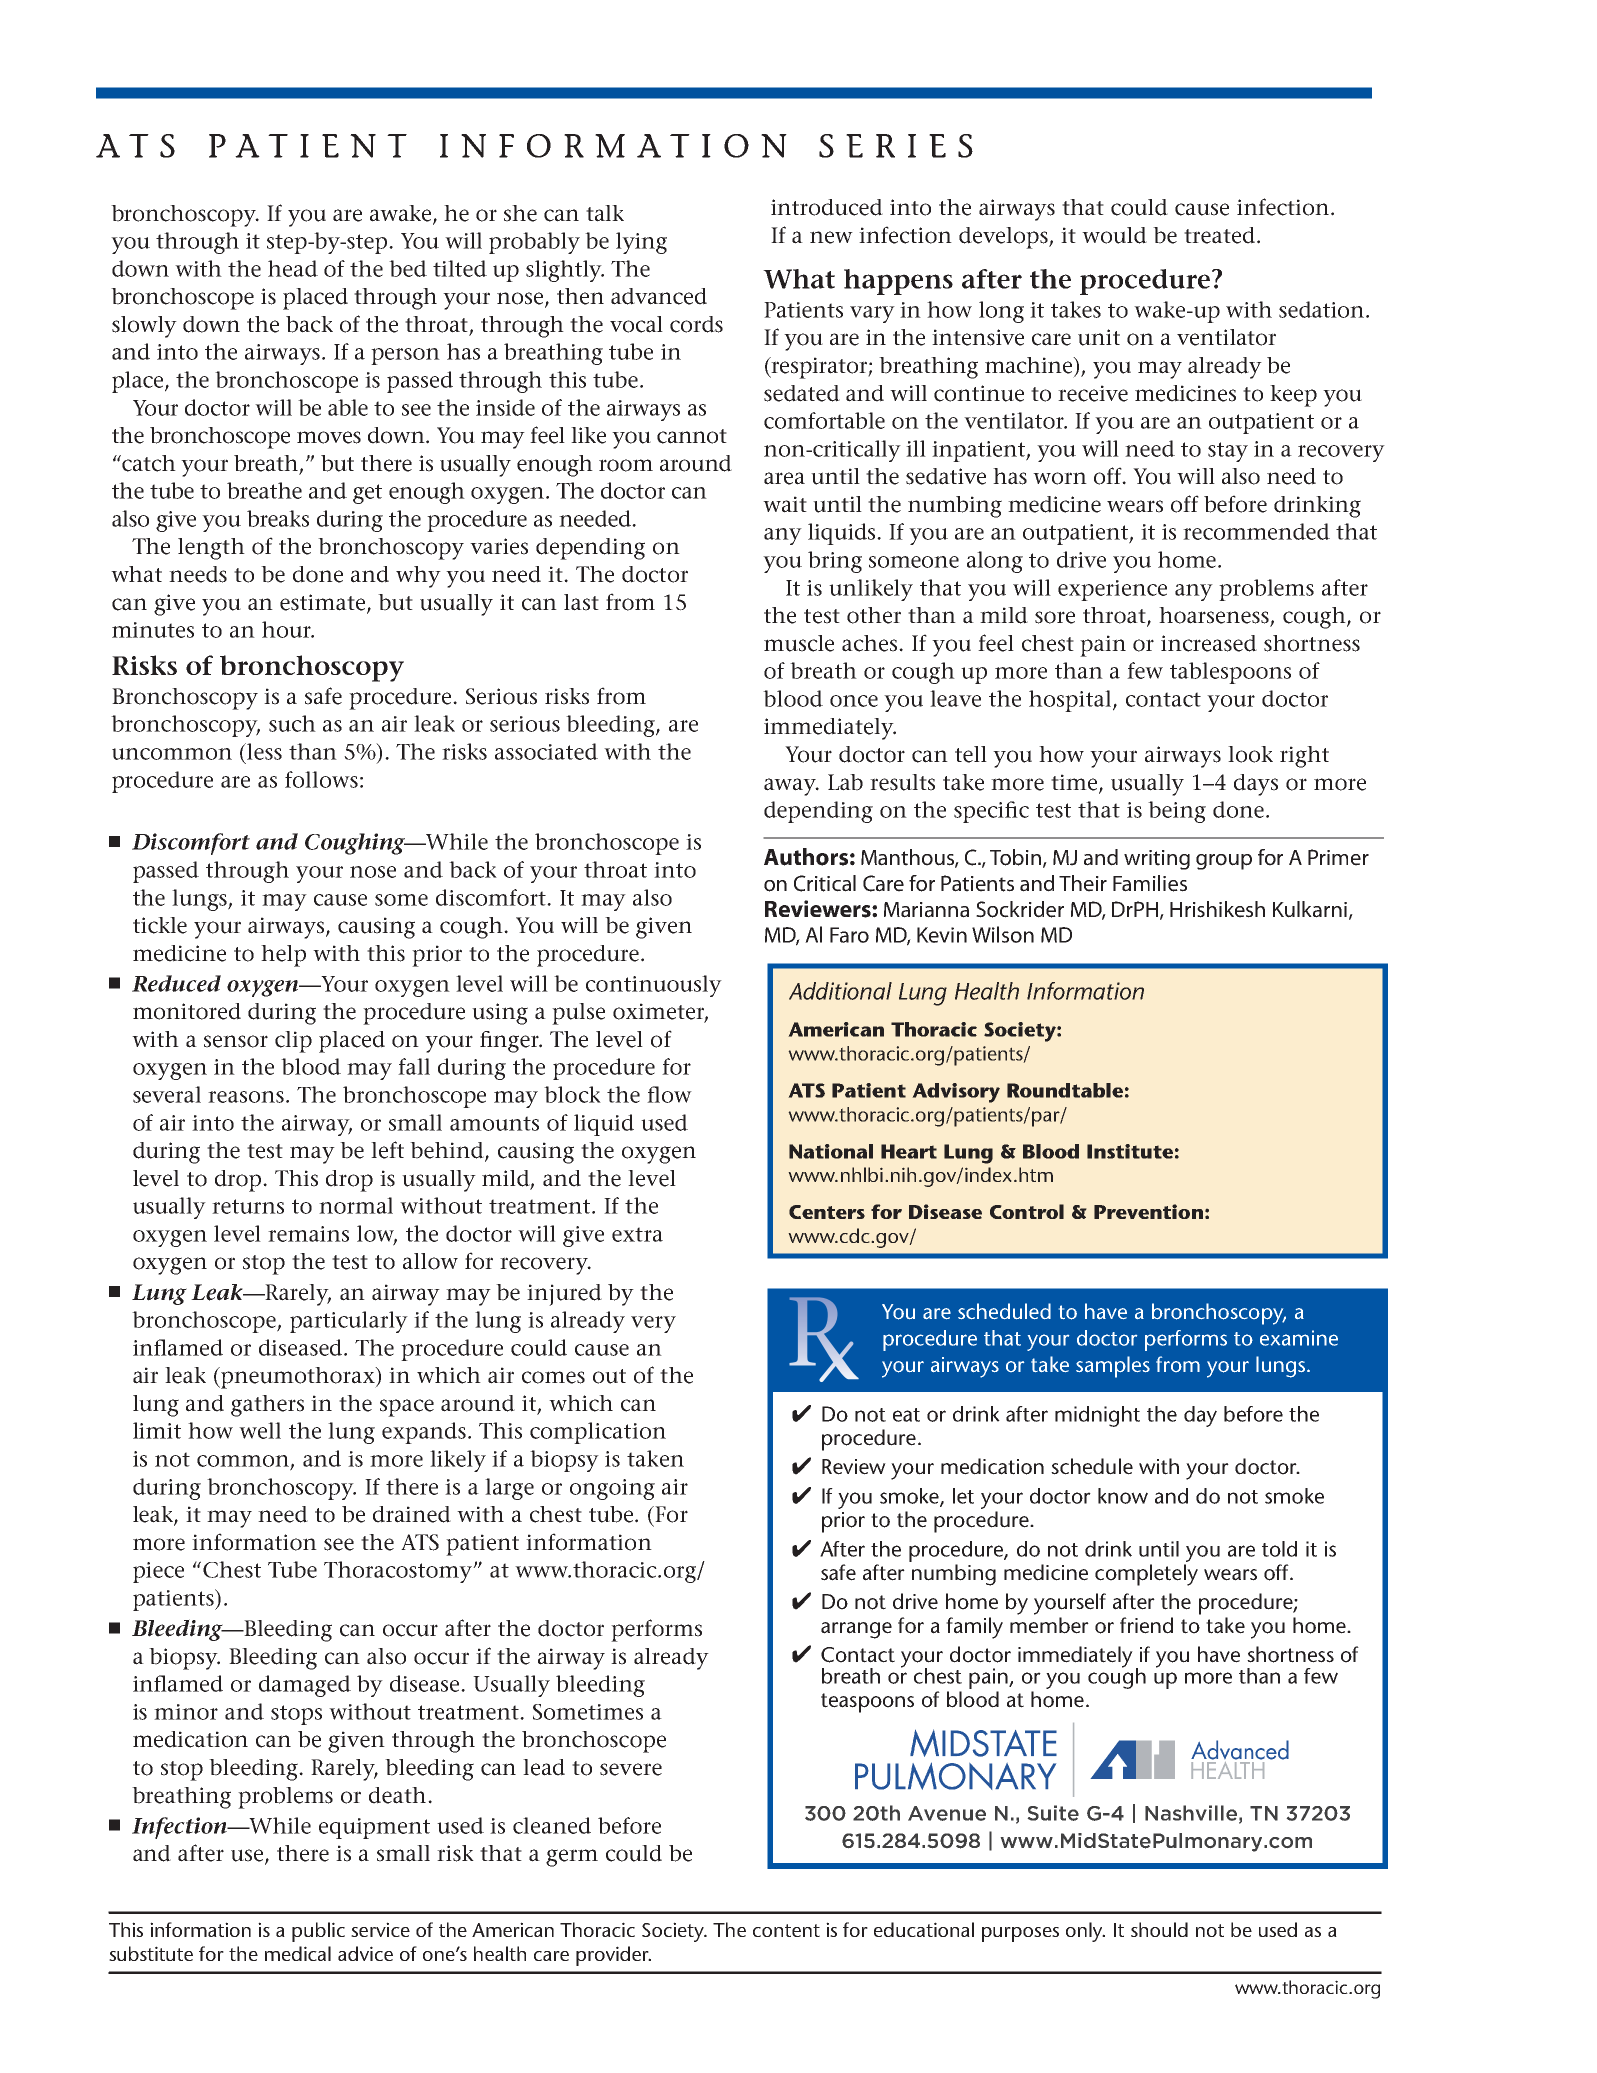 This page has height=2073, width=1597. I want to click on introduced, so click(827, 207).
